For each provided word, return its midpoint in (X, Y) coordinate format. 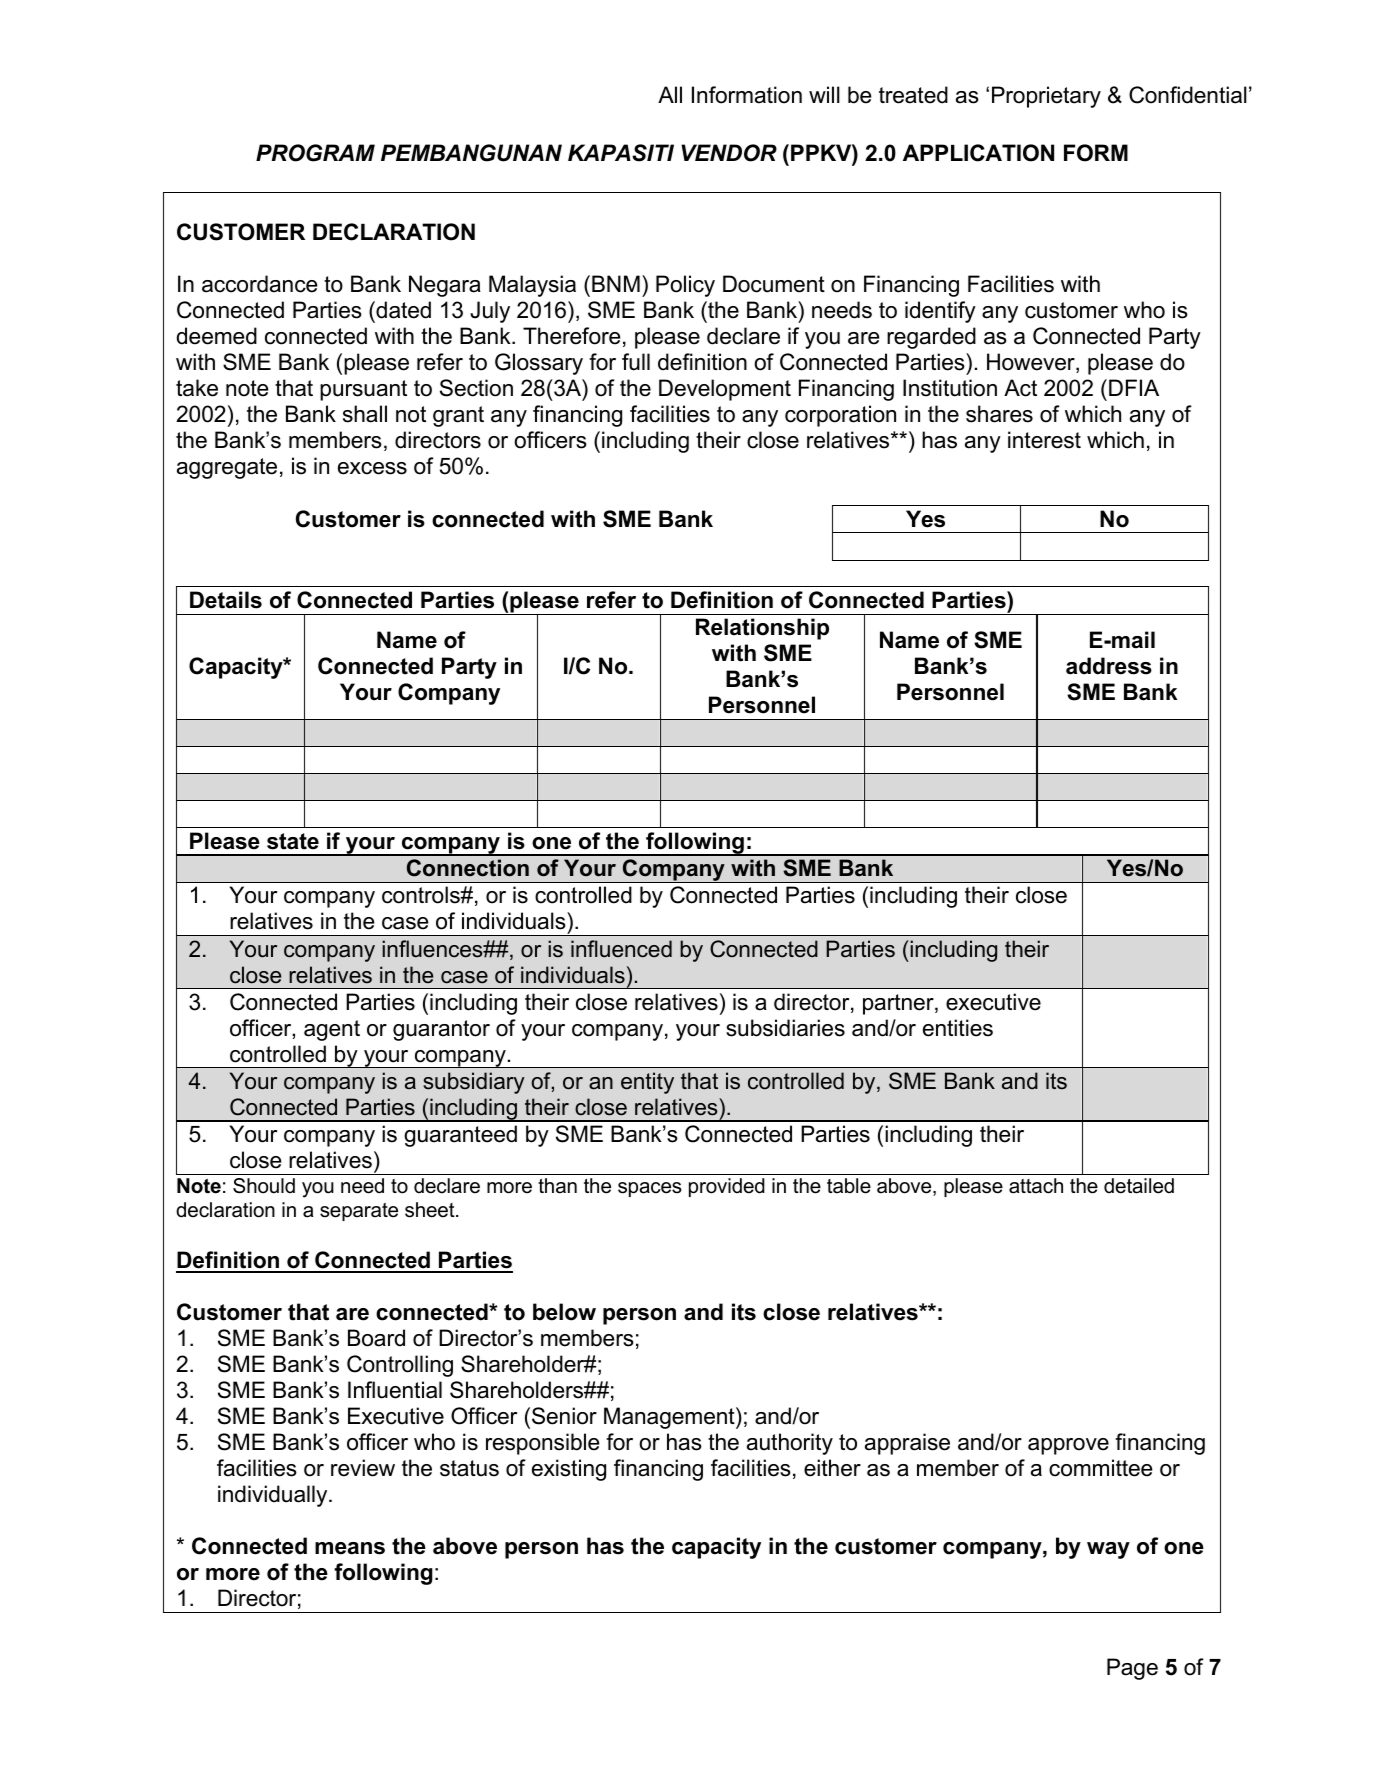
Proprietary (1046, 97)
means (350, 1548)
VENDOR (729, 153)
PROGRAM (315, 153)
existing (569, 1470)
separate (359, 1212)
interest (1044, 440)
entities (958, 1028)
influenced (621, 949)
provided (727, 1187)
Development (725, 390)
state (293, 841)
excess (372, 468)
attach (1036, 1186)
